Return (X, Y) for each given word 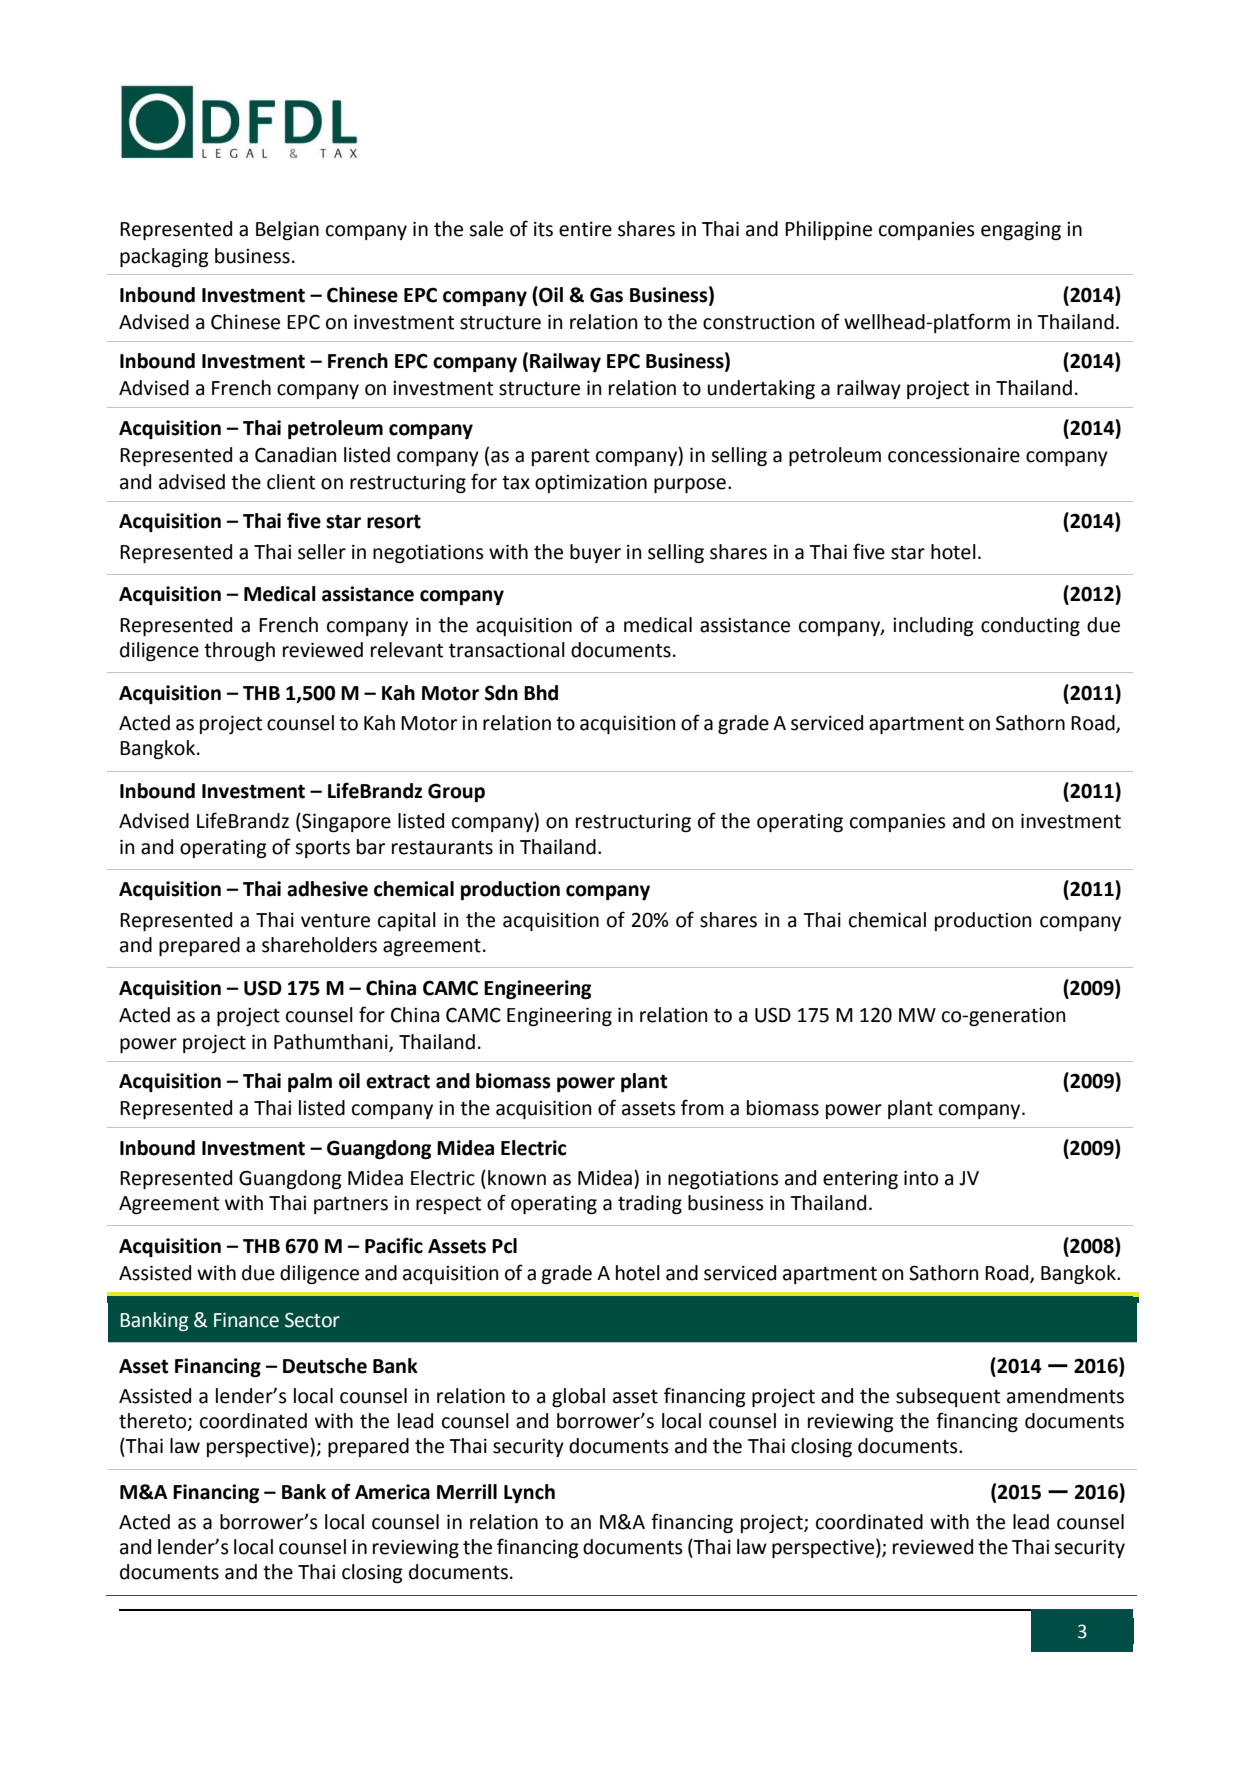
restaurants (442, 848)
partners (351, 1205)
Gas (606, 295)
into (921, 1178)
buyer (595, 553)
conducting (1030, 626)
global (578, 1397)
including (933, 626)
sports (322, 849)
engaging (1021, 231)
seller (322, 552)
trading (650, 1204)
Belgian (287, 230)
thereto (154, 1422)
